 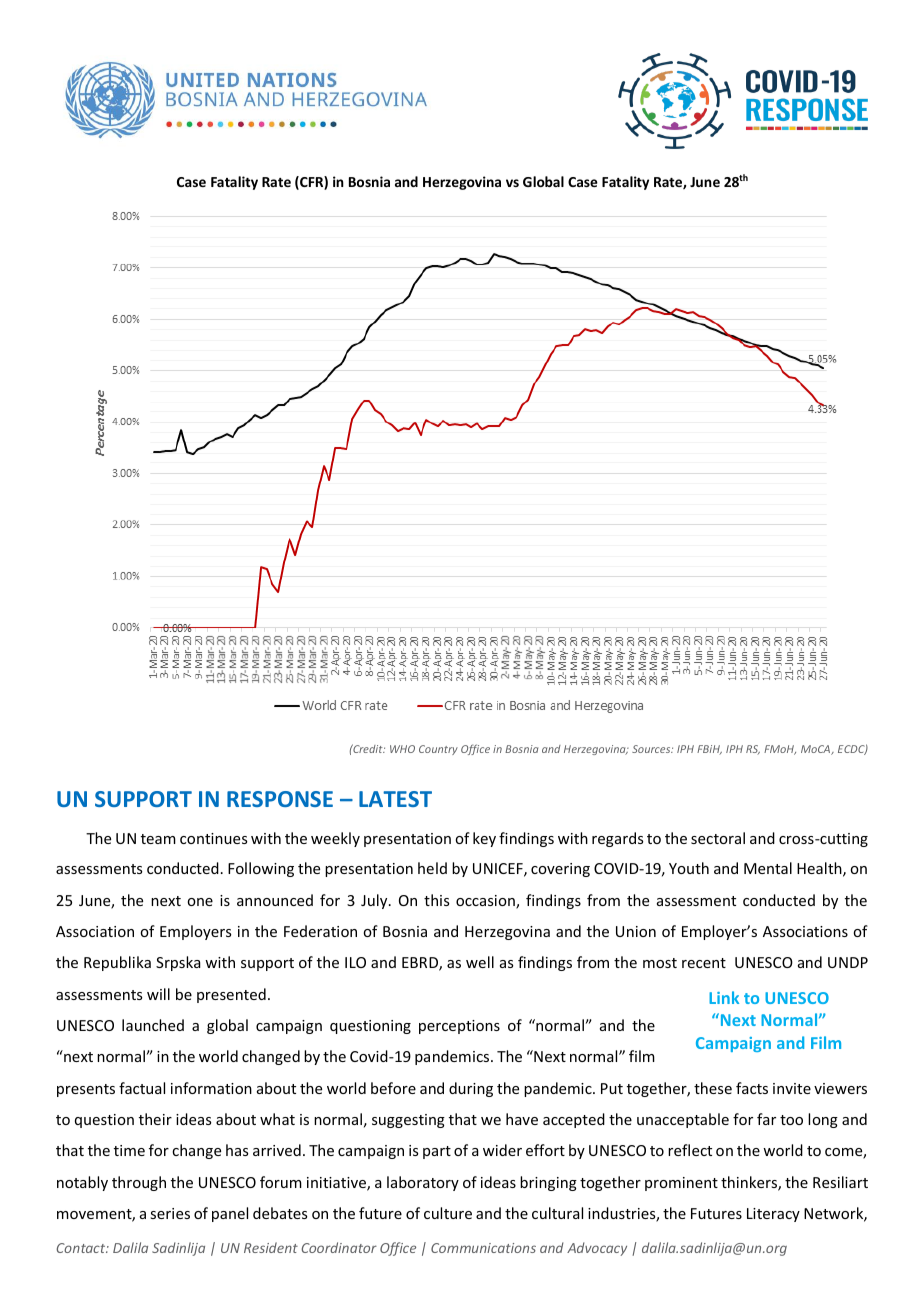 I want to click on perceptions, so click(x=459, y=1027).
